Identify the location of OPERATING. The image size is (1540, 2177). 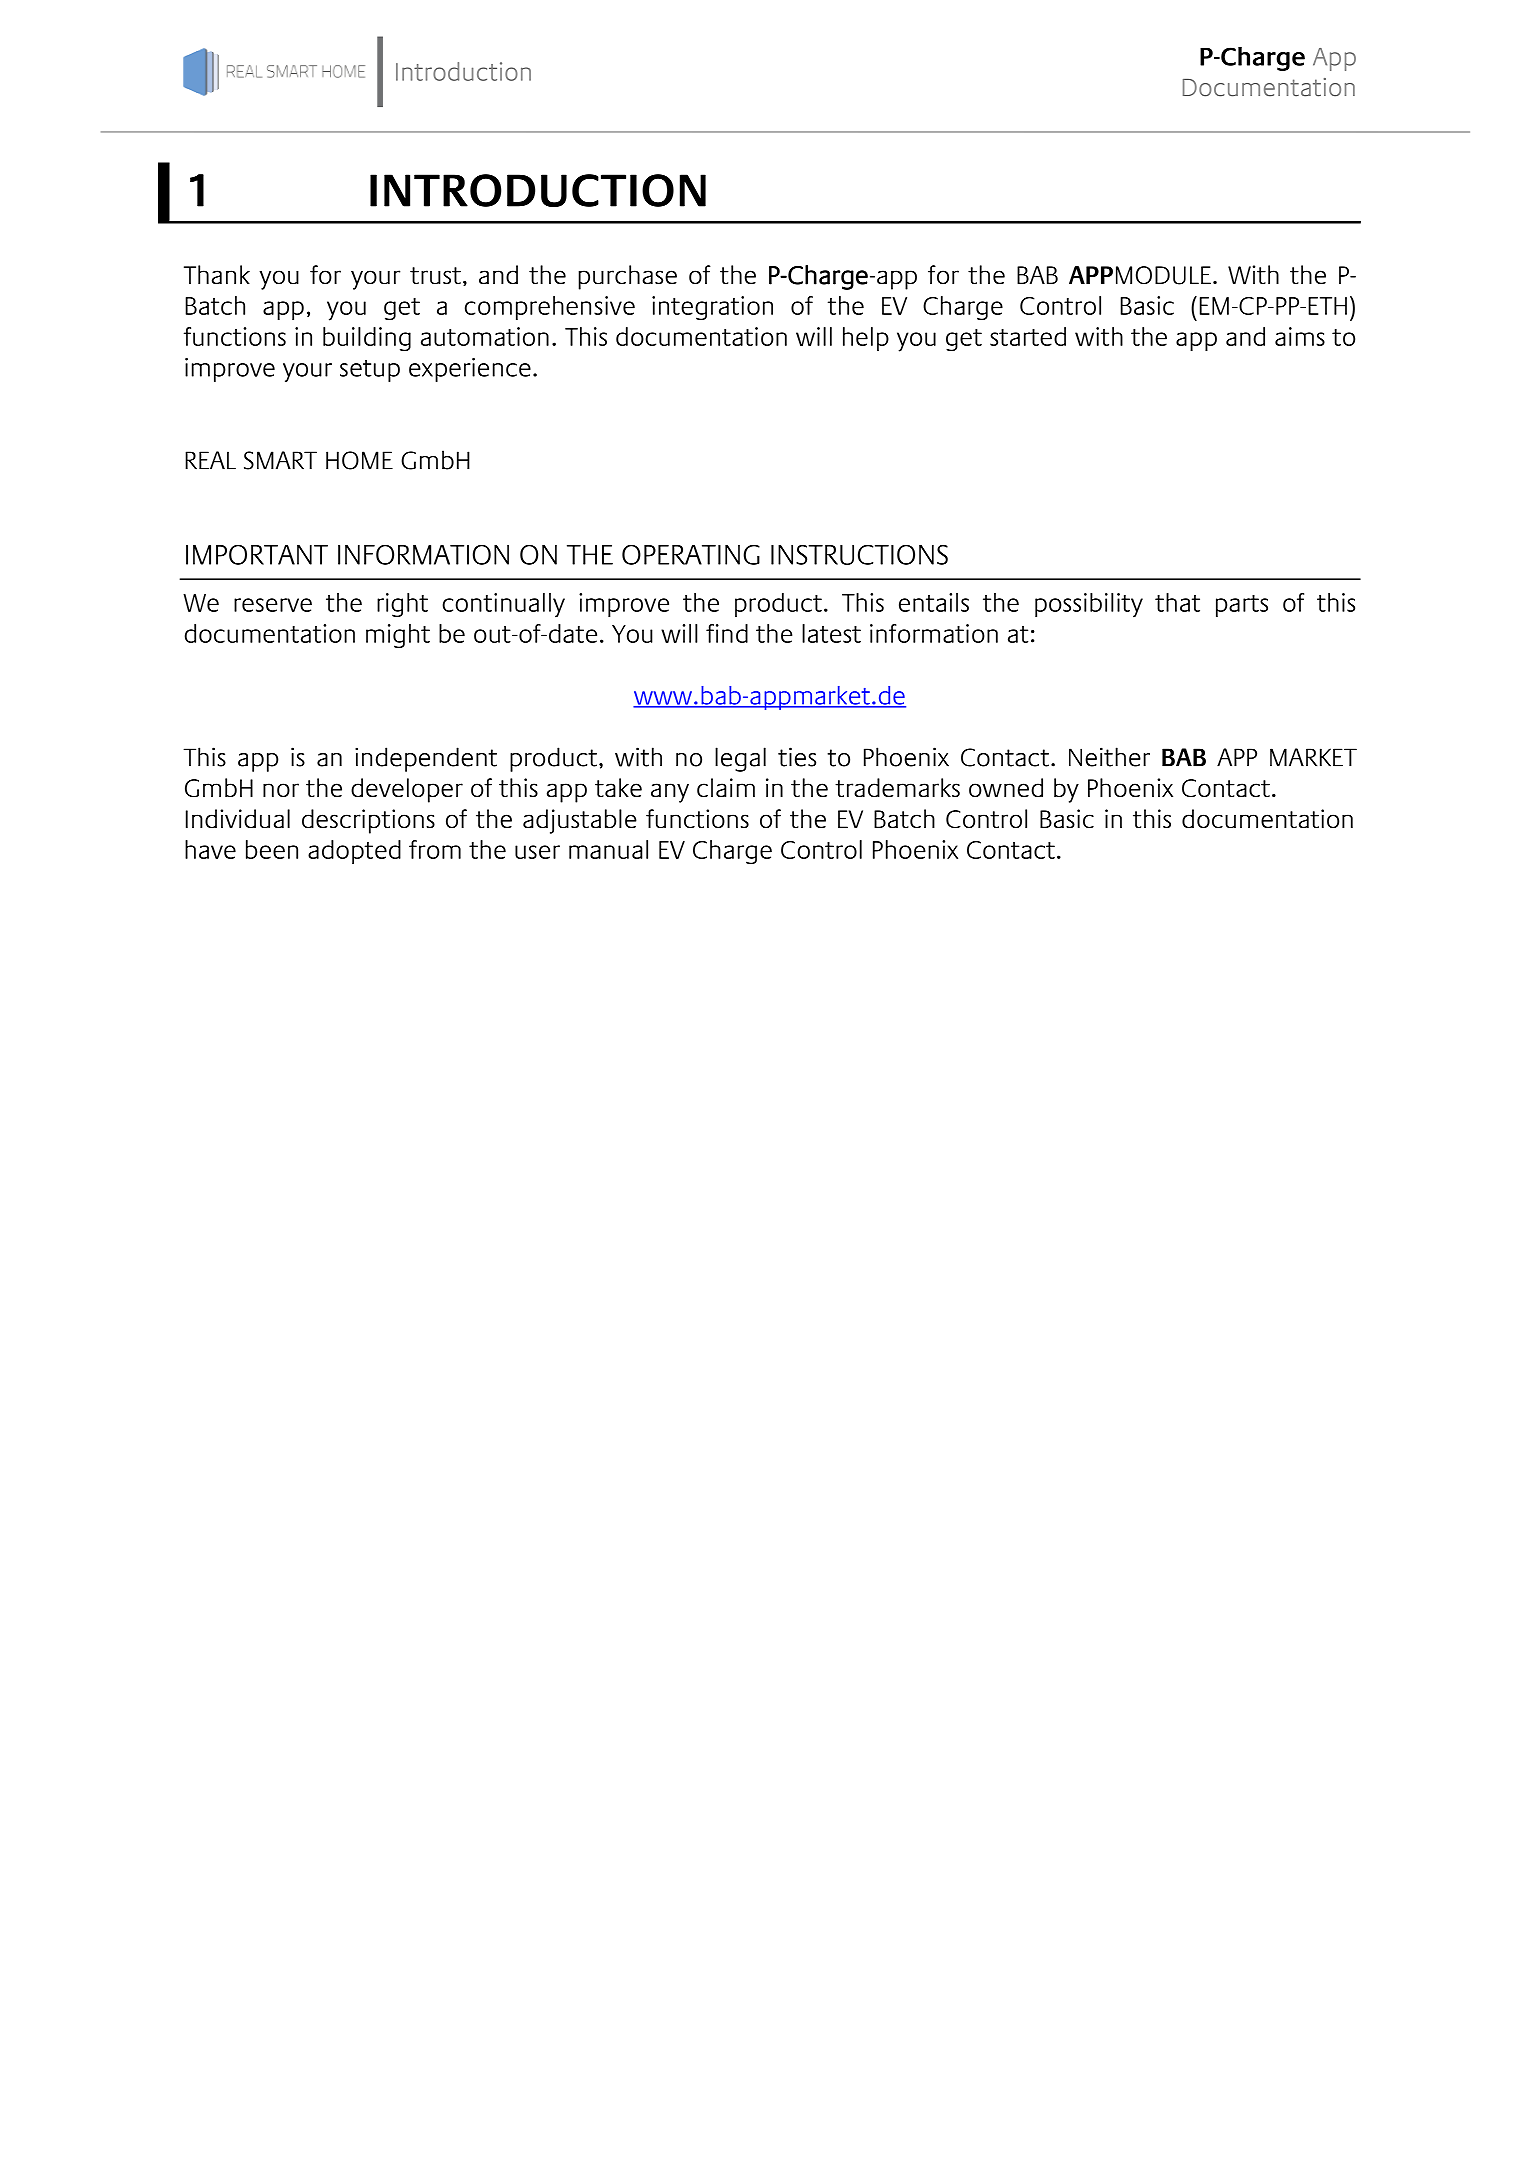
(691, 554).
